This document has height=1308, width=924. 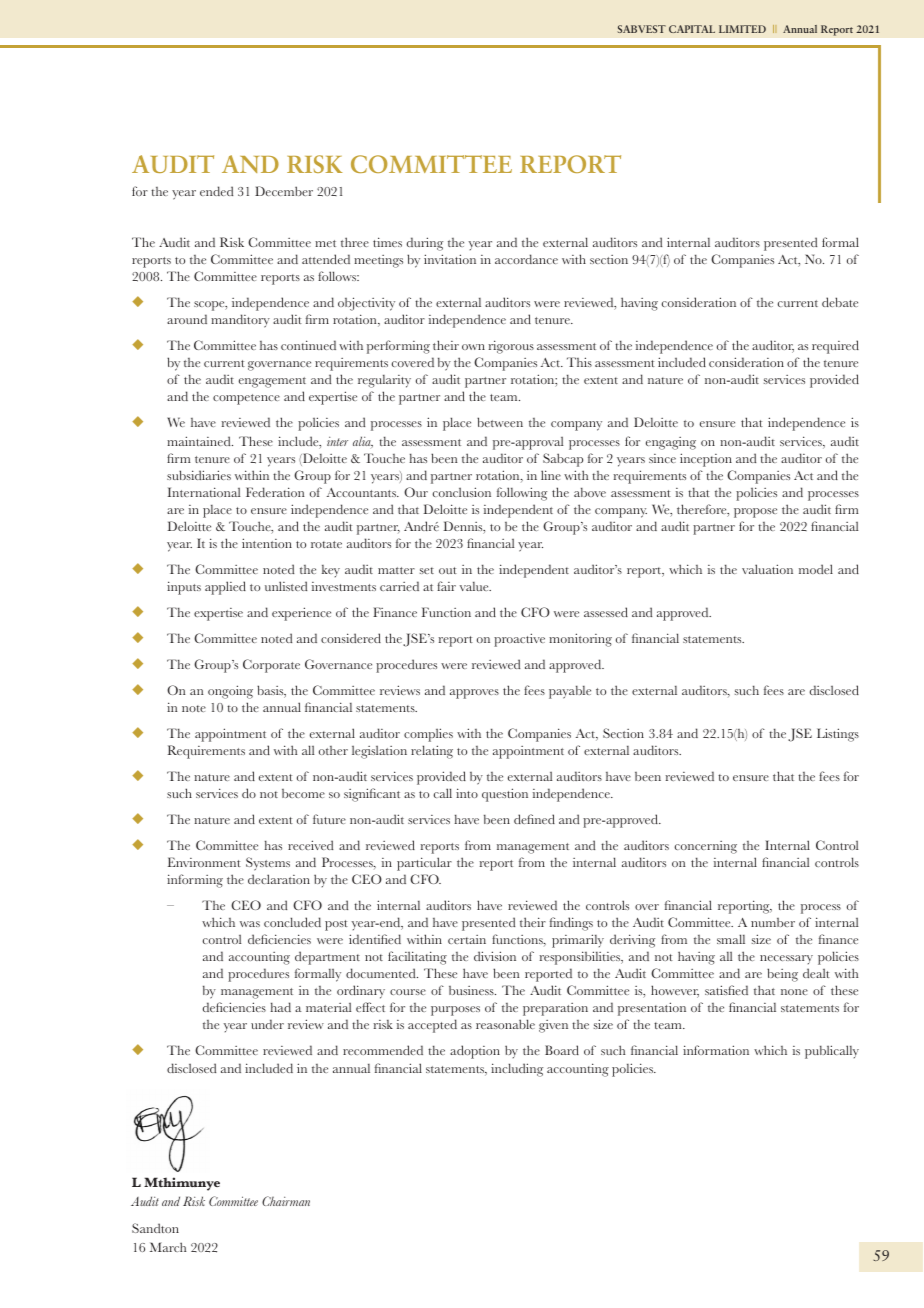 What do you see at coordinates (286, 1201) in the document?
I see `Chairman` at bounding box center [286, 1201].
